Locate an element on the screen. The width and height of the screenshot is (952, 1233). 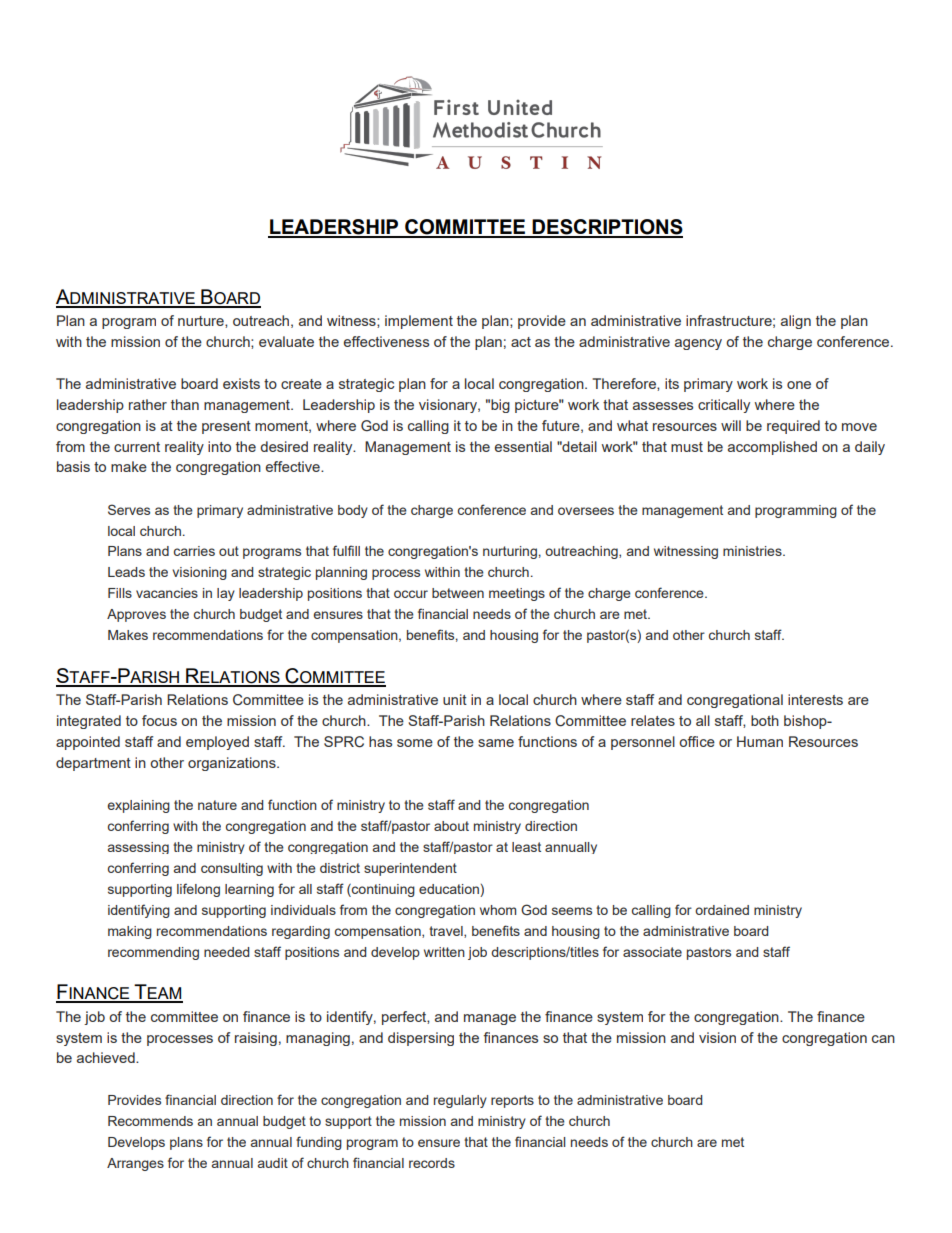
align is located at coordinates (796, 322).
